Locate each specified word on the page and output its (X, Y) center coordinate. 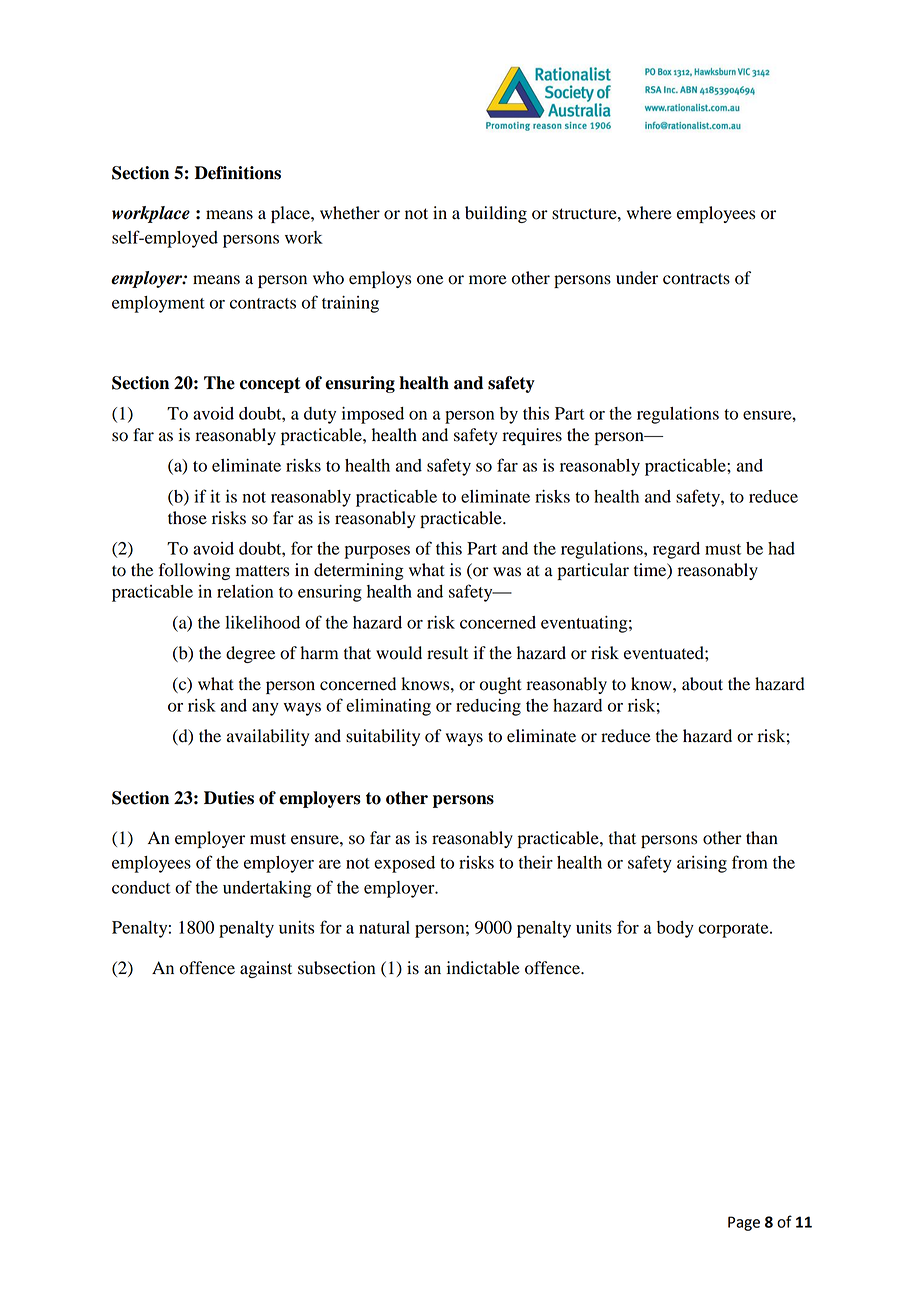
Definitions (238, 173)
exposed (404, 864)
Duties (229, 798)
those (187, 518)
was (507, 572)
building (496, 214)
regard (676, 550)
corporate (734, 930)
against (266, 969)
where (649, 213)
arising (702, 864)
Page (744, 1223)
